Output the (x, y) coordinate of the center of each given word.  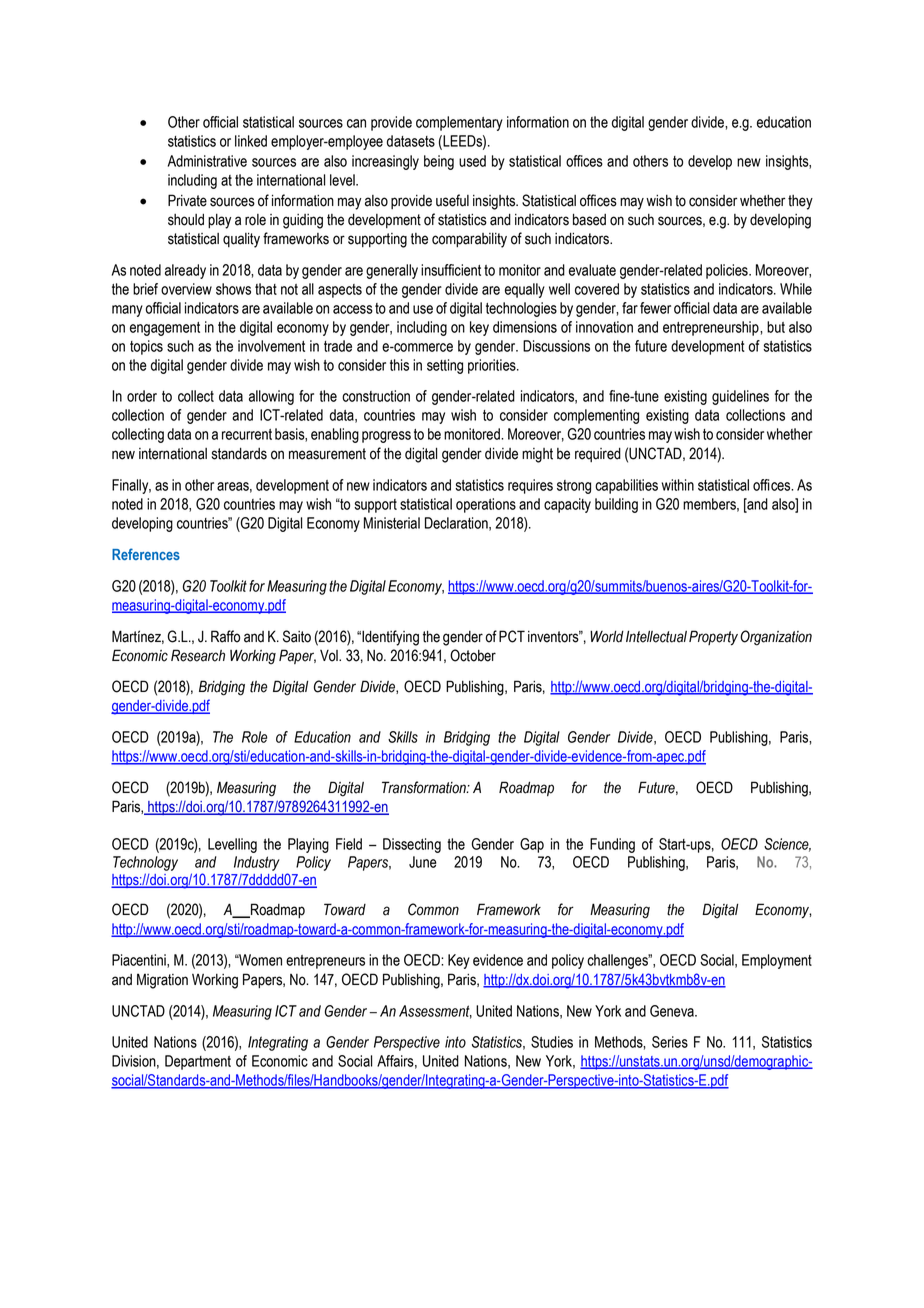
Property (713, 638)
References (146, 554)
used (472, 161)
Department (198, 1062)
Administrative (207, 161)
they (800, 202)
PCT (512, 636)
